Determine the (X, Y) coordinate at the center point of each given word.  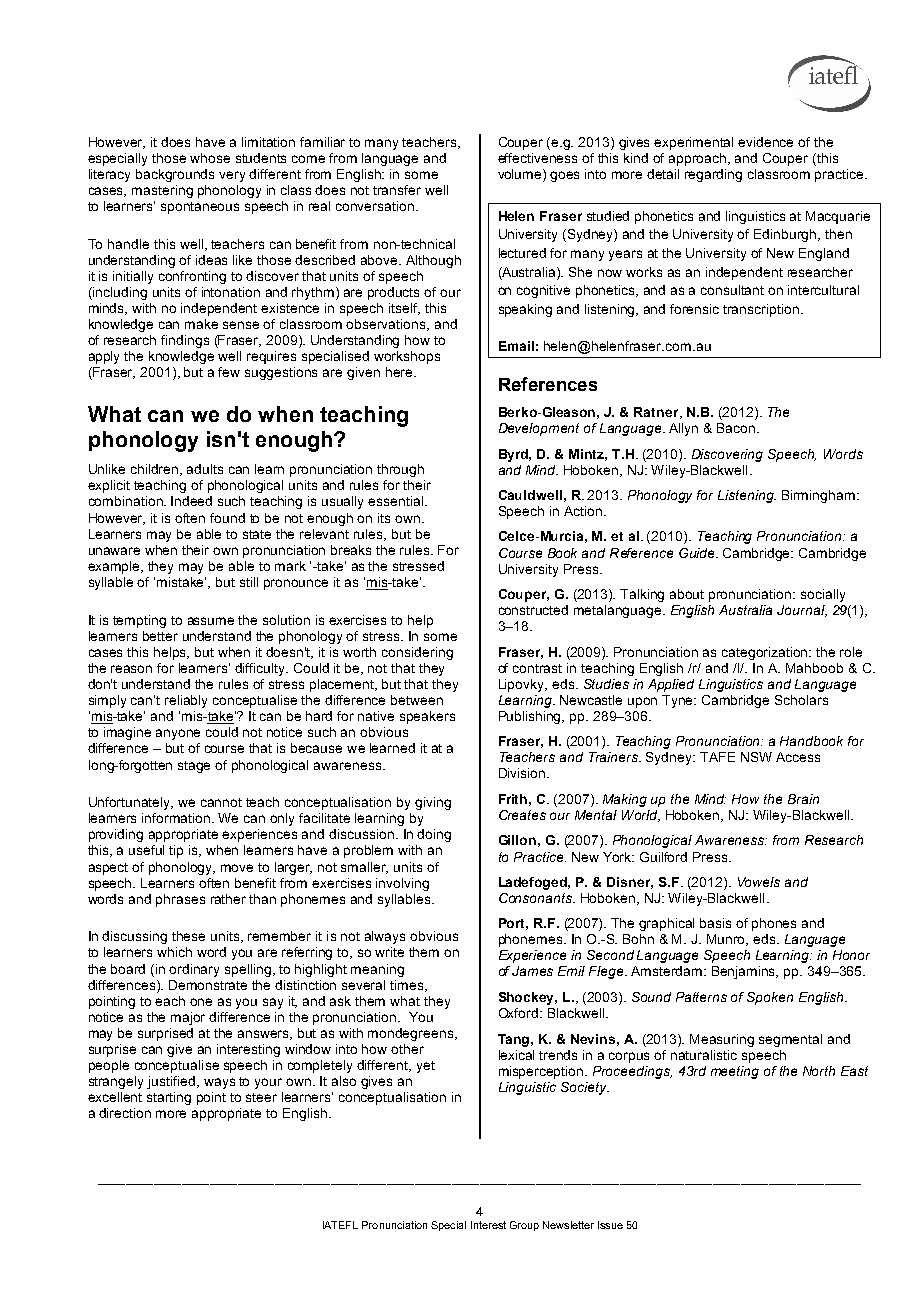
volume (521, 175)
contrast (537, 668)
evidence (765, 142)
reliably (186, 701)
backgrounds (175, 175)
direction (125, 1113)
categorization (766, 653)
